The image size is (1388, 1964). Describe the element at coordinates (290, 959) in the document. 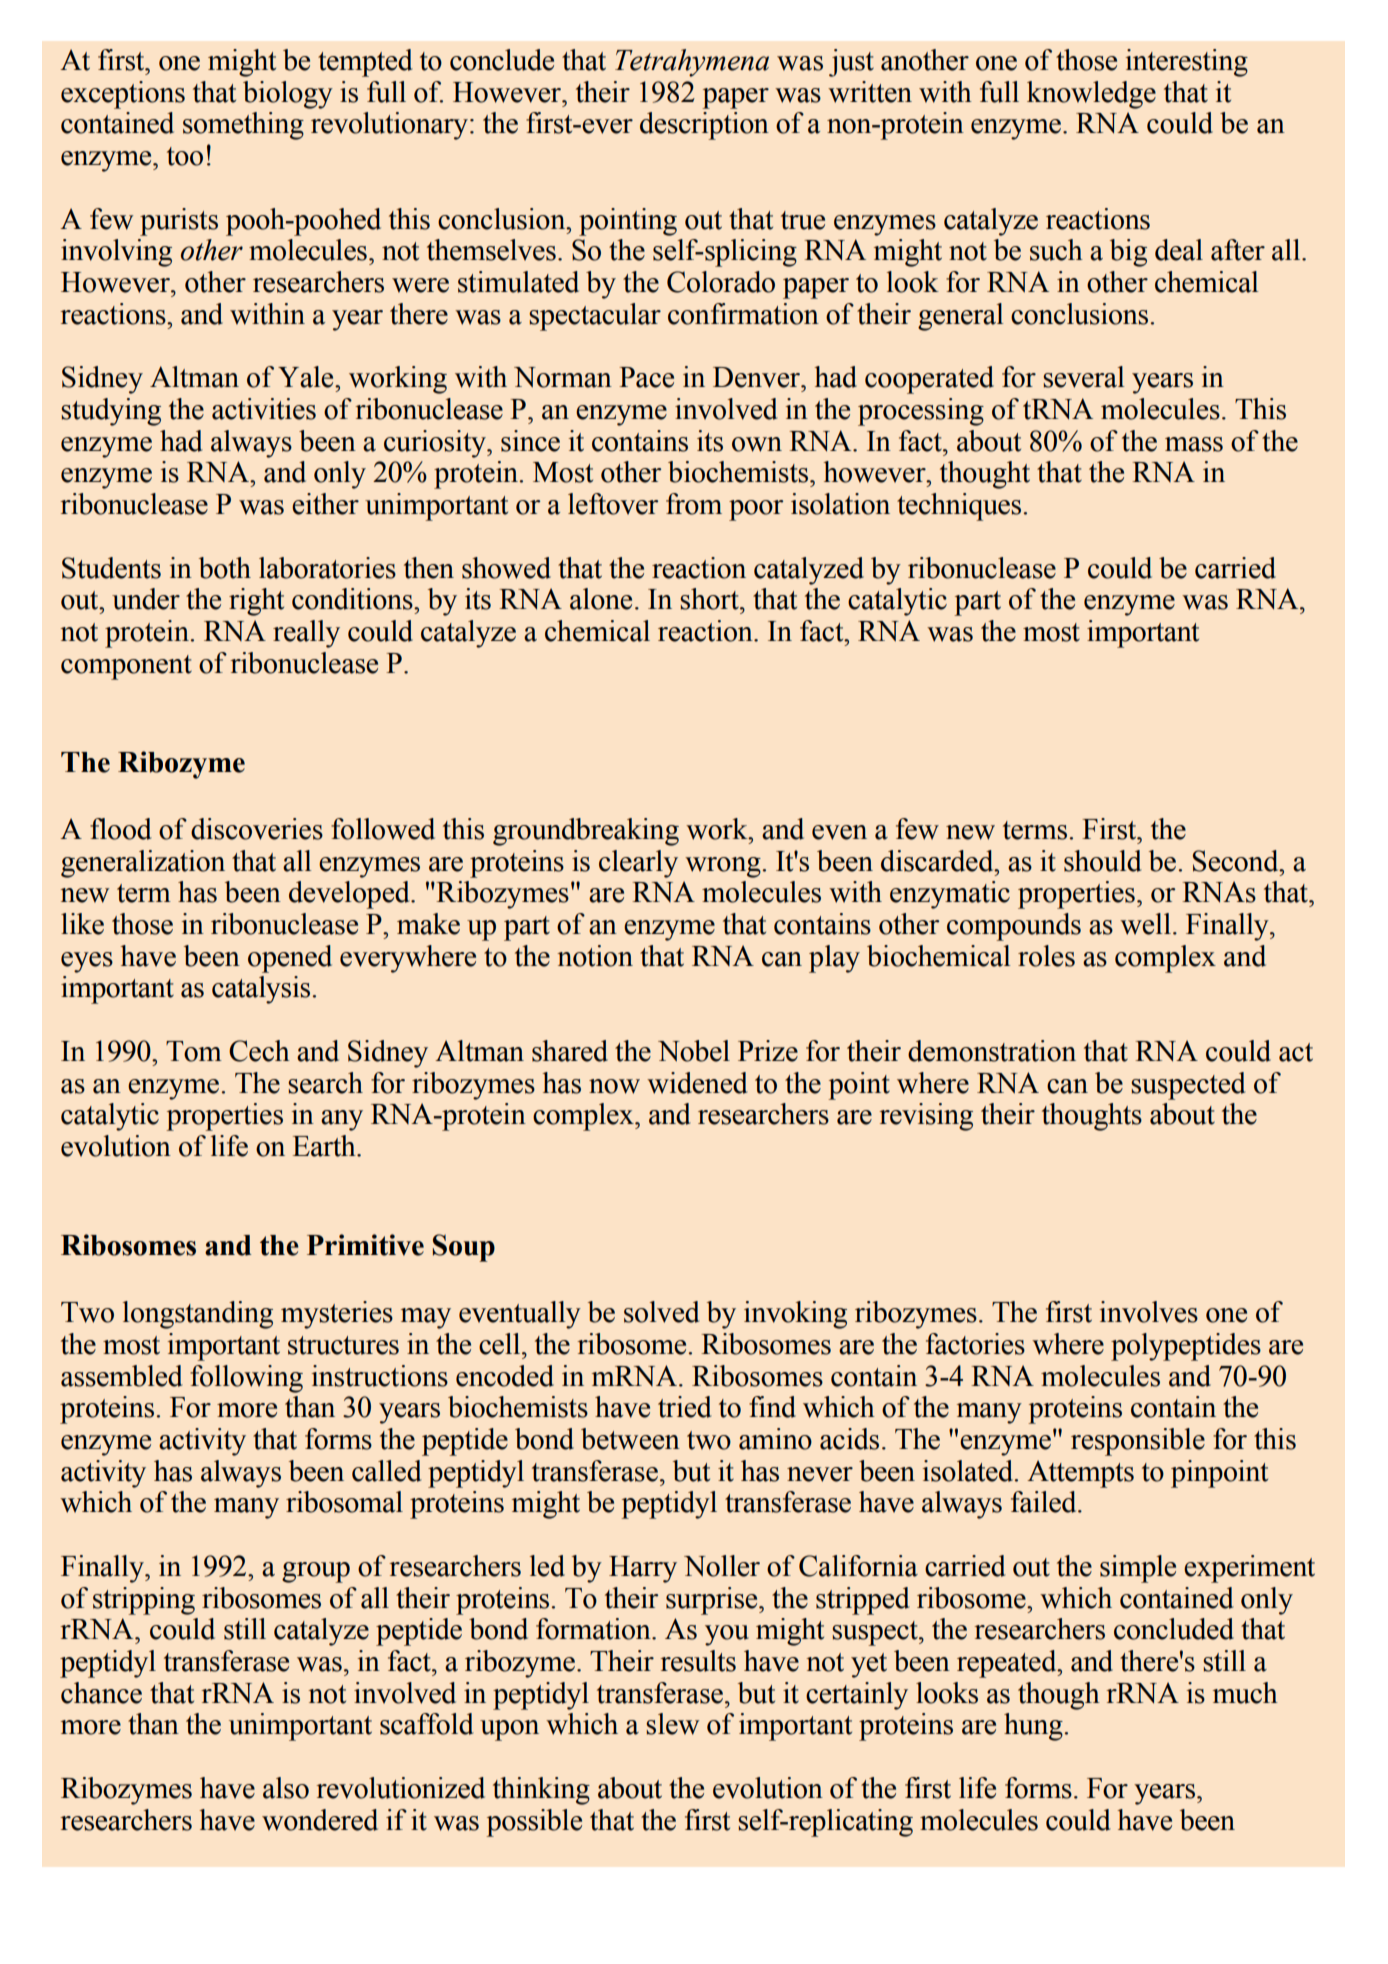

I see `opened` at that location.
